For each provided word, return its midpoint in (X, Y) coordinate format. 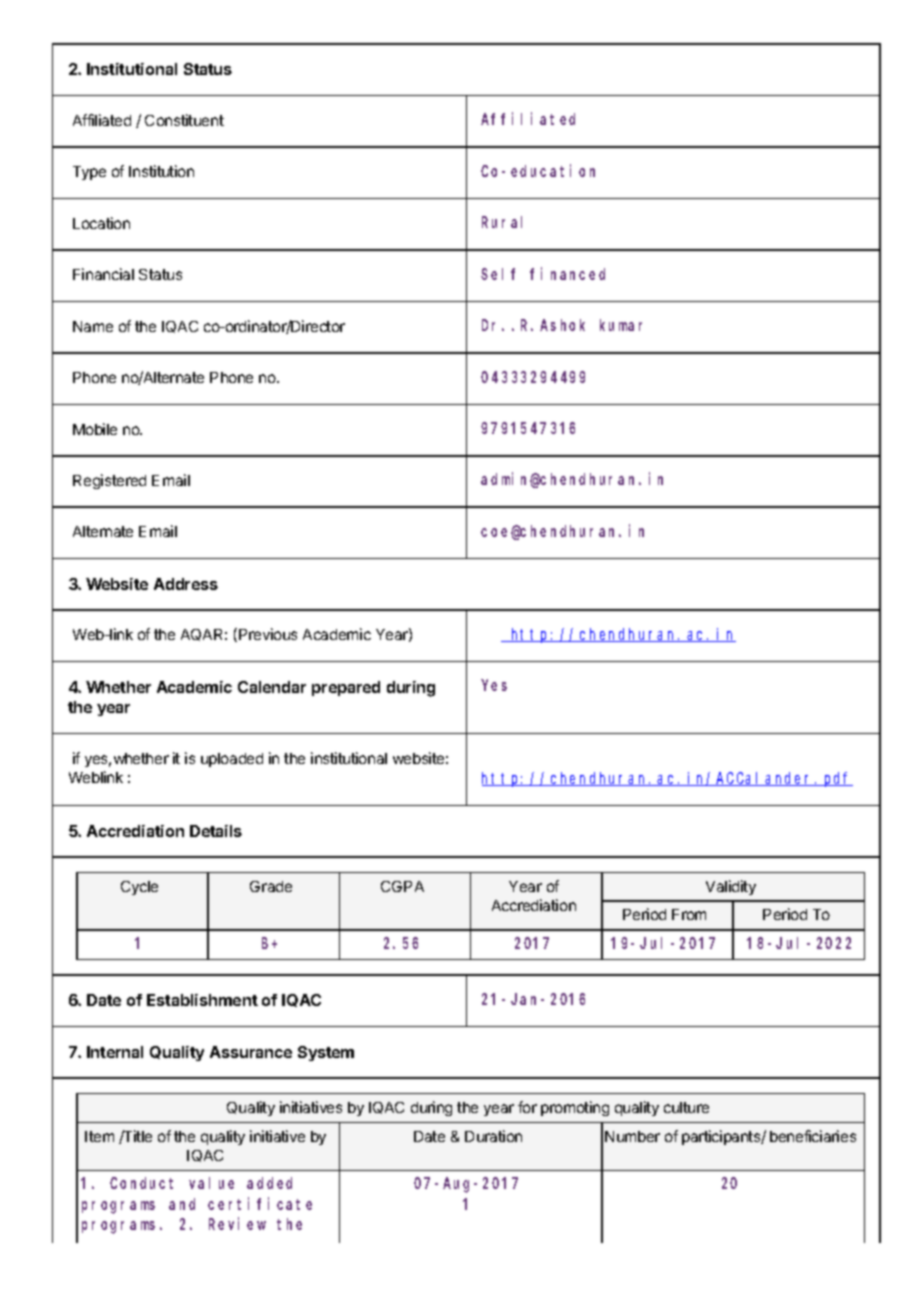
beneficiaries (813, 1136)
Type (89, 173)
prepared (346, 688)
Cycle (139, 888)
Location (101, 223)
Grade (271, 886)
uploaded (232, 760)
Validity (731, 887)
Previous (268, 634)
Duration (493, 1136)
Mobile (95, 429)
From (689, 914)
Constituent (184, 120)
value (211, 1183)
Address (186, 584)
